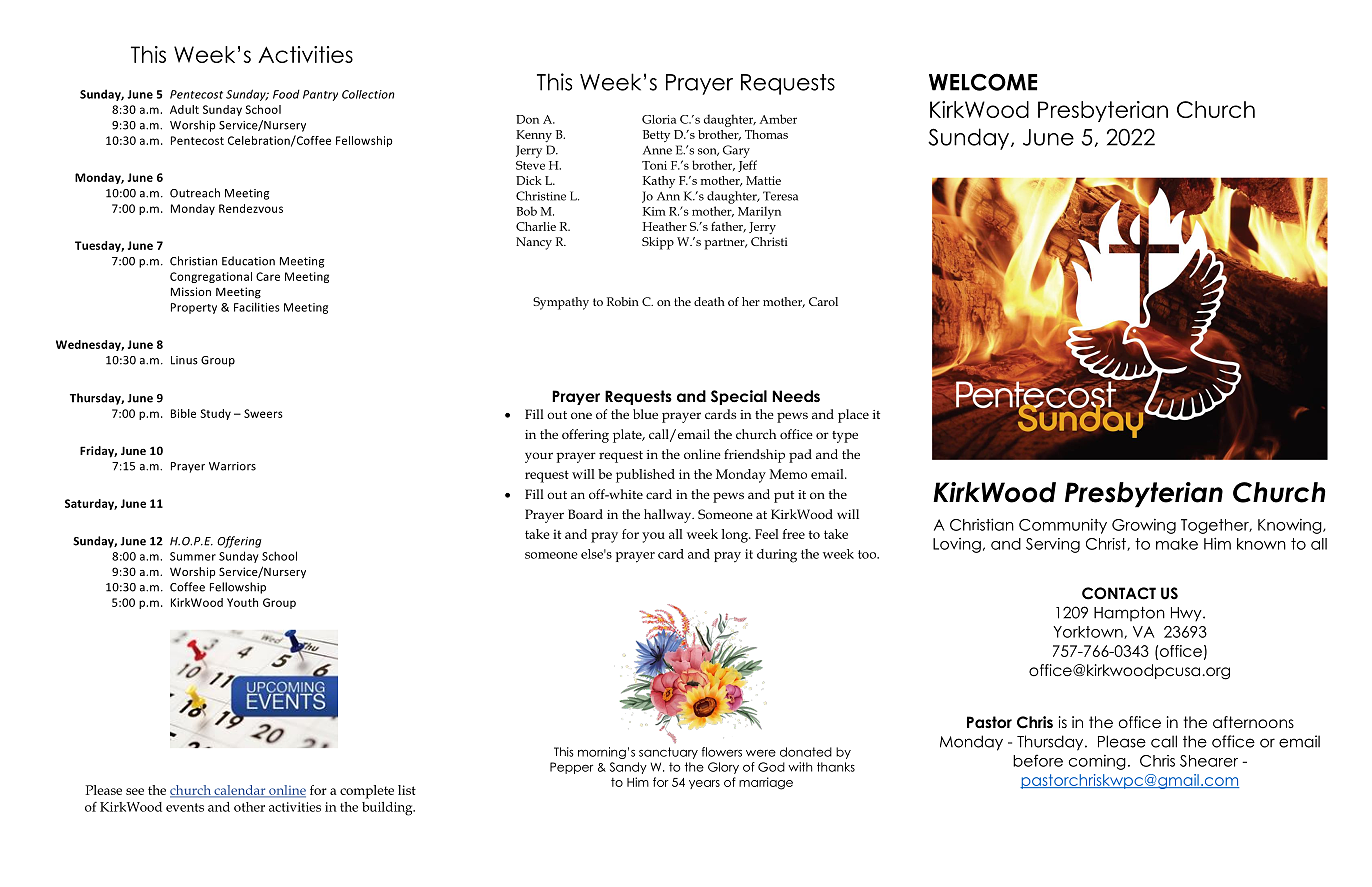  What do you see at coordinates (704, 784) in the document?
I see `years` at bounding box center [704, 784].
